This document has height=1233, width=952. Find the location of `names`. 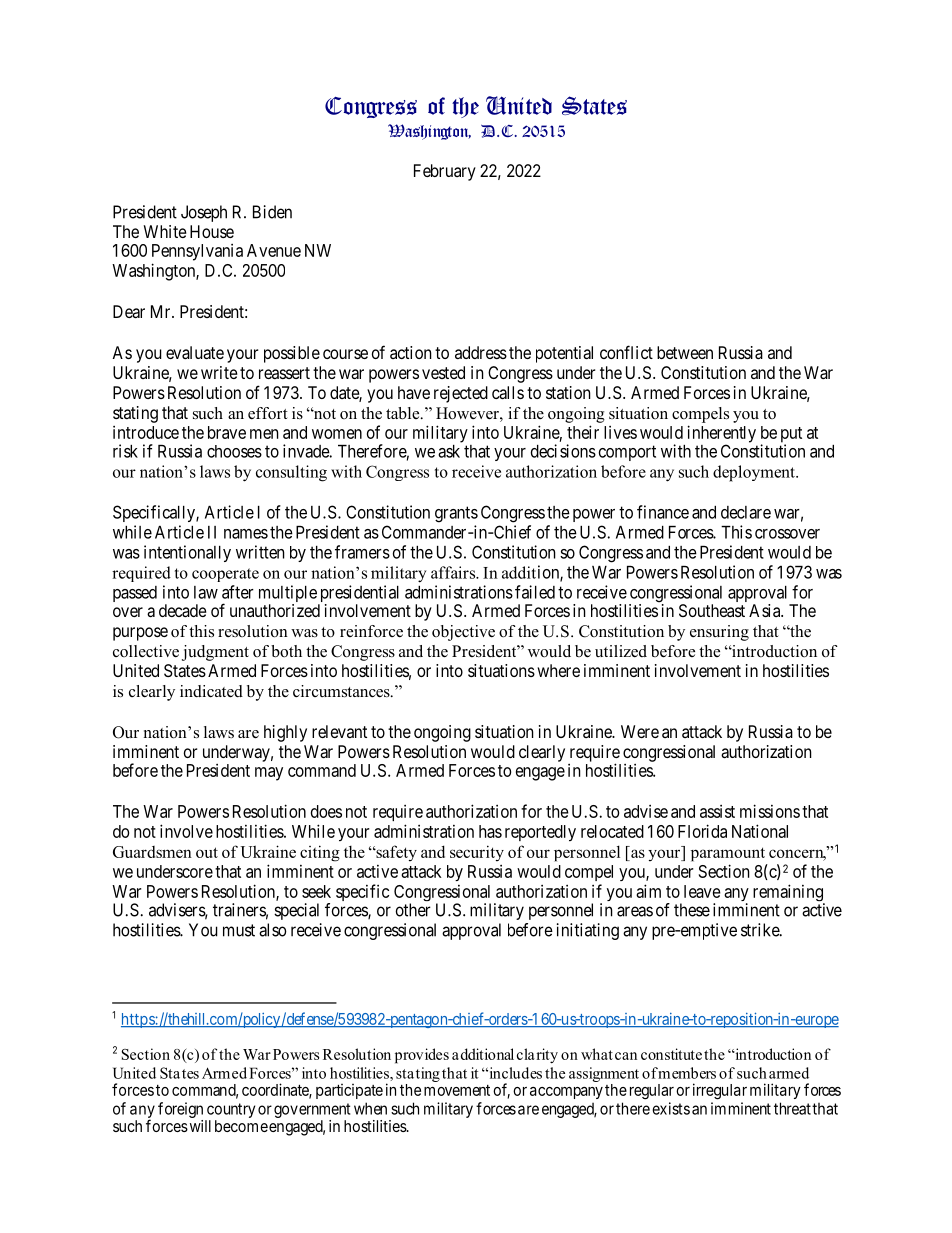

names is located at coordinates (246, 534).
